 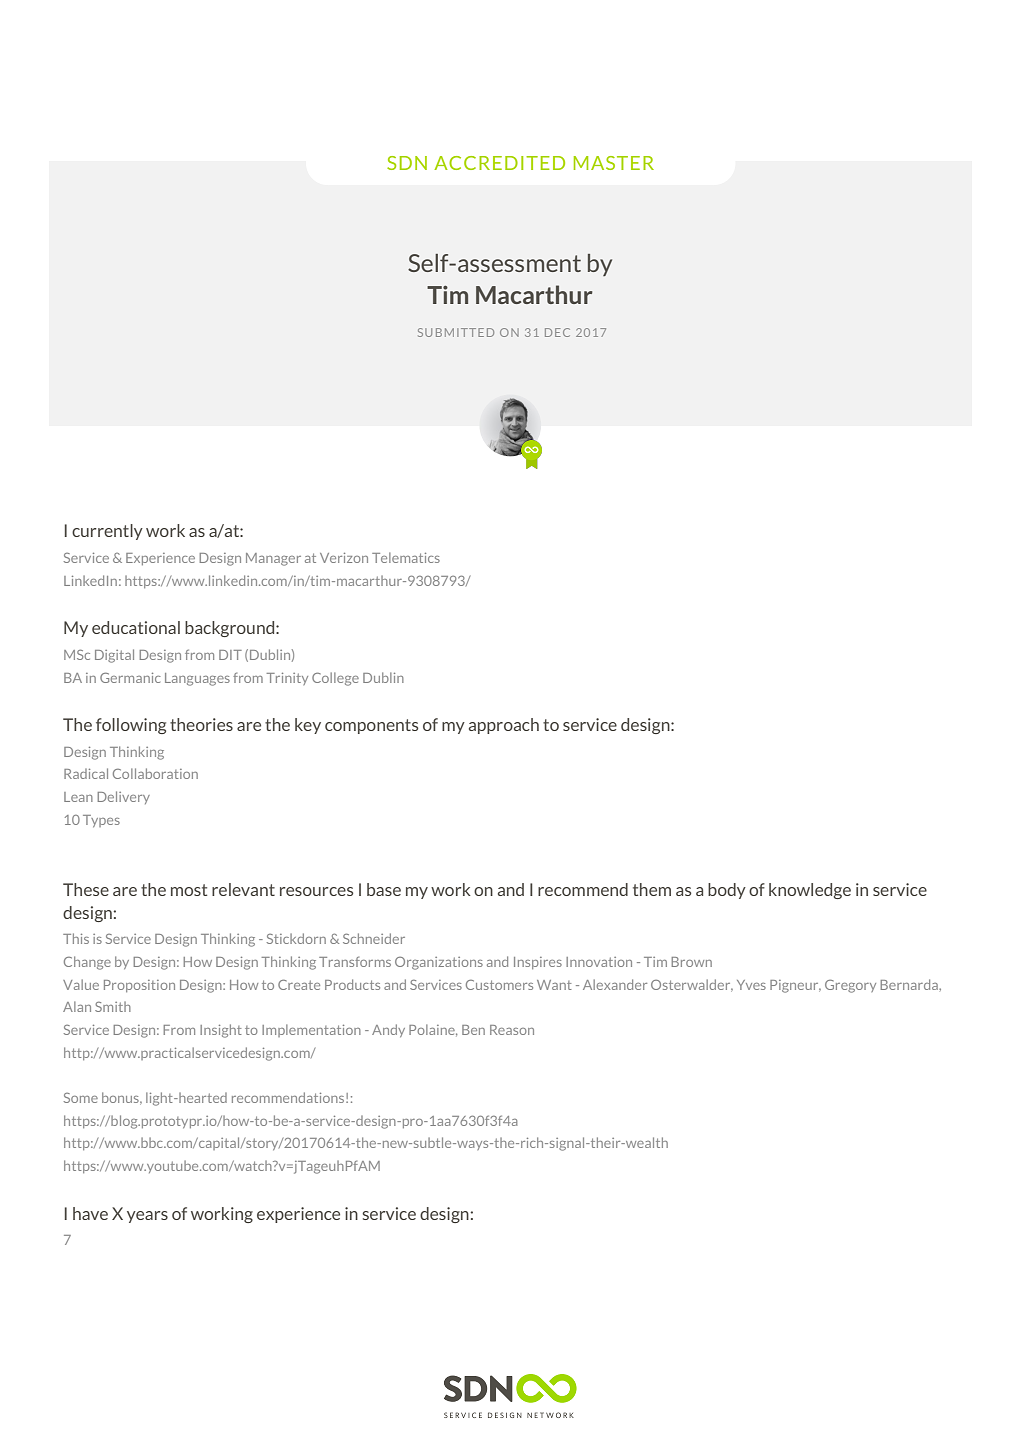 I want to click on Languages, so click(x=197, y=679).
